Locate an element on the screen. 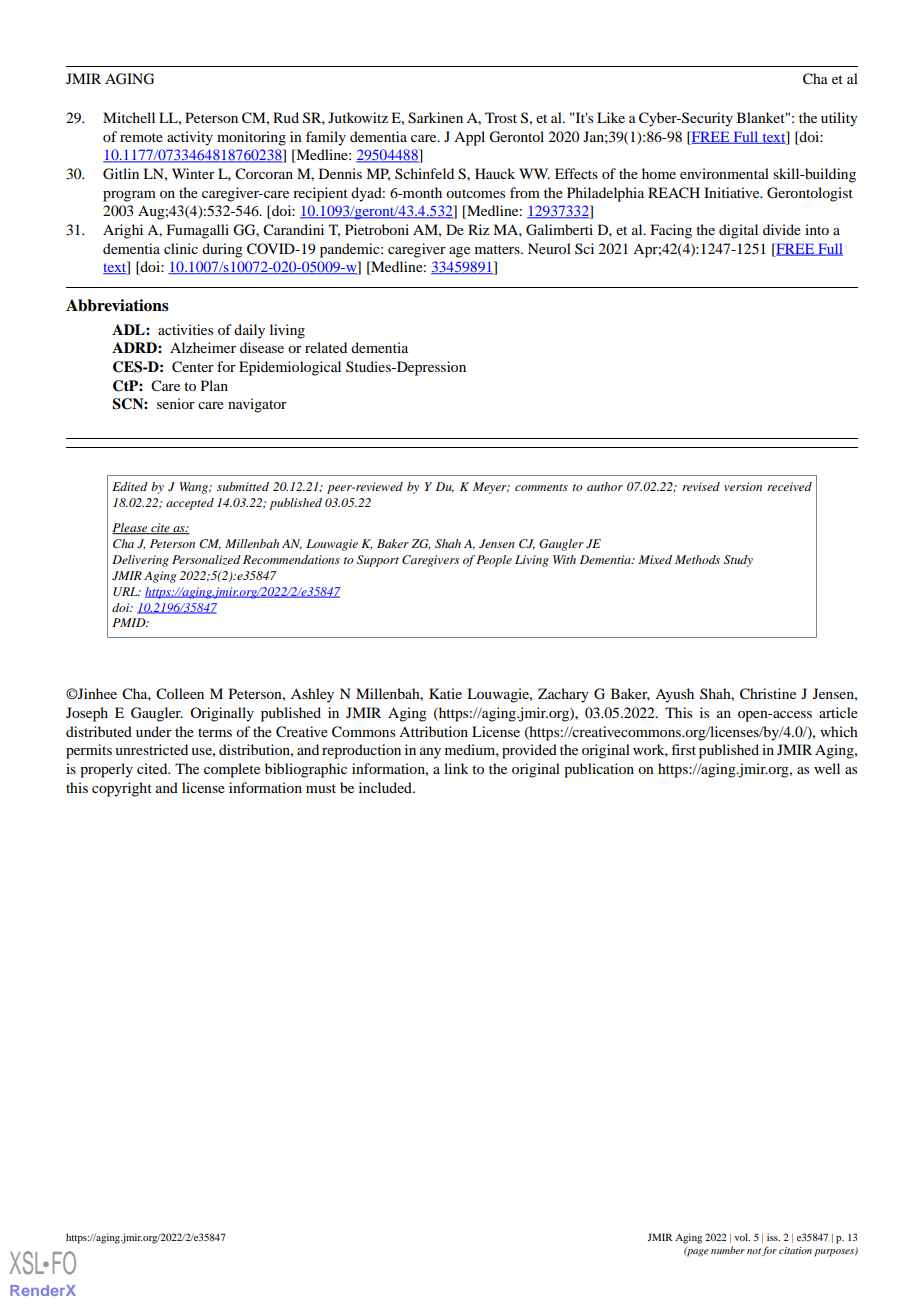 The image size is (924, 1308). well is located at coordinates (827, 768).
